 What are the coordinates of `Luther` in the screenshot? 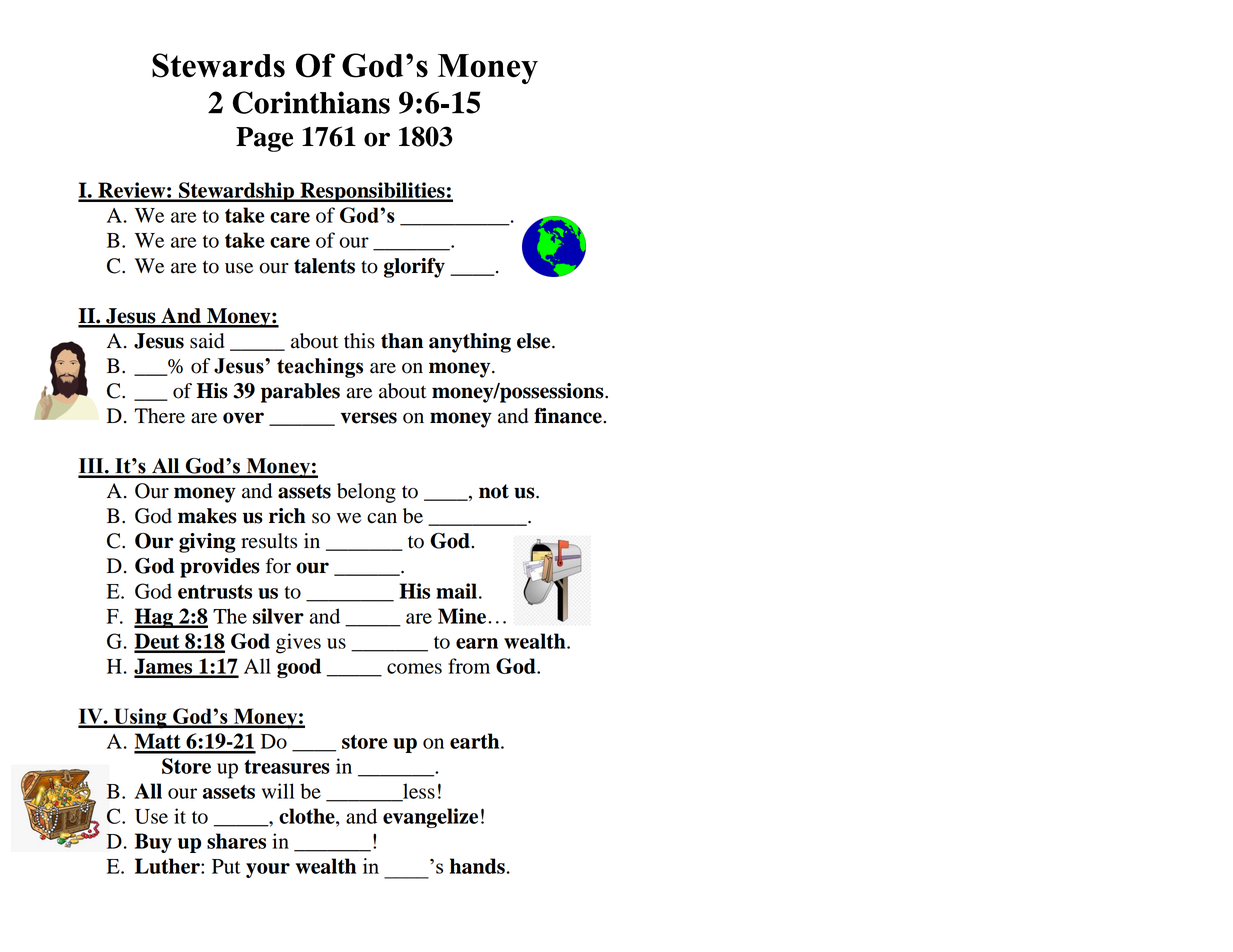 It's located at (168, 866).
